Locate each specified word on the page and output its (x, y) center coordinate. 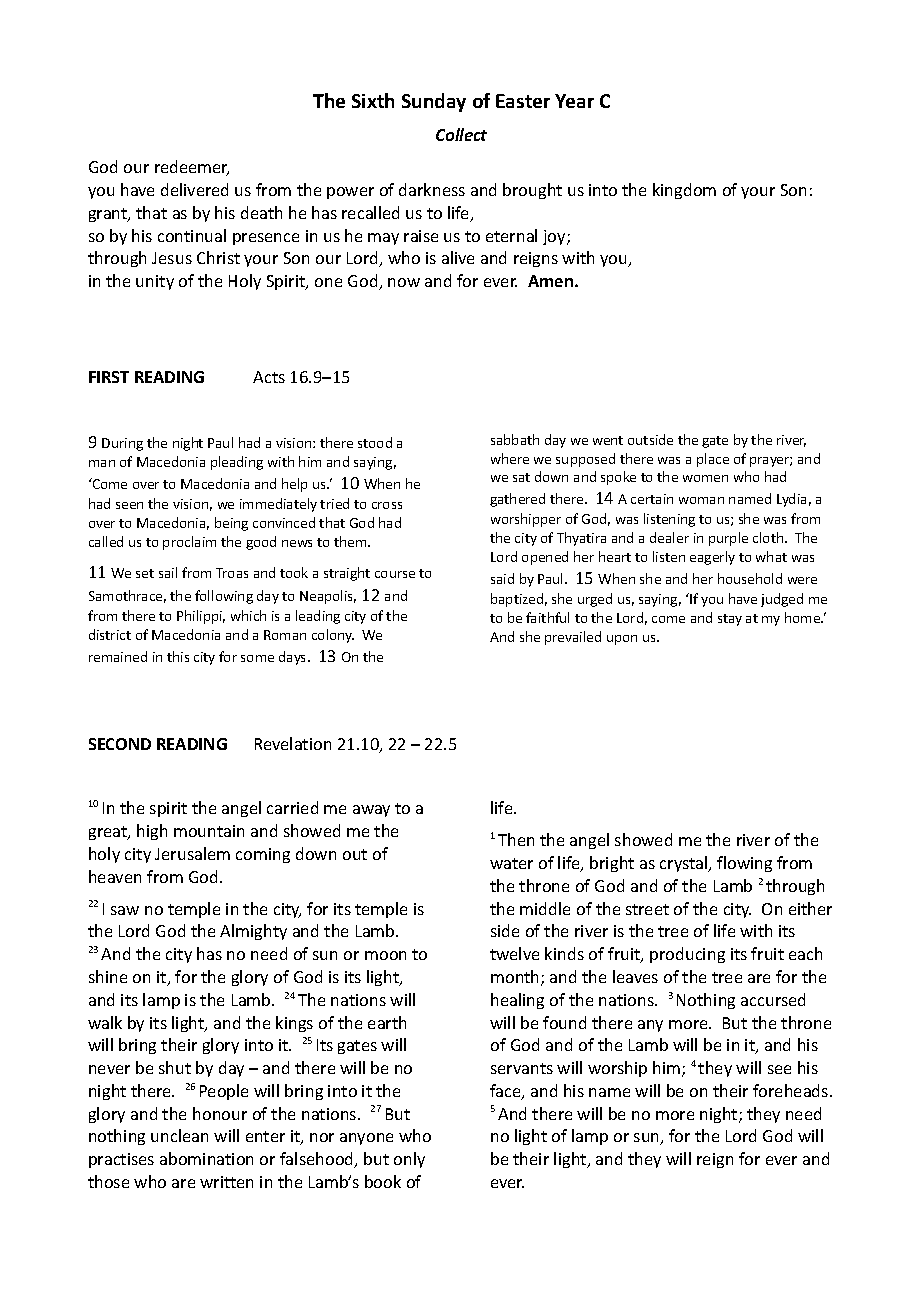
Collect (461, 134)
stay (730, 620)
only (409, 1160)
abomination (206, 1158)
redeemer (192, 168)
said (502, 578)
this (178, 656)
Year (574, 101)
